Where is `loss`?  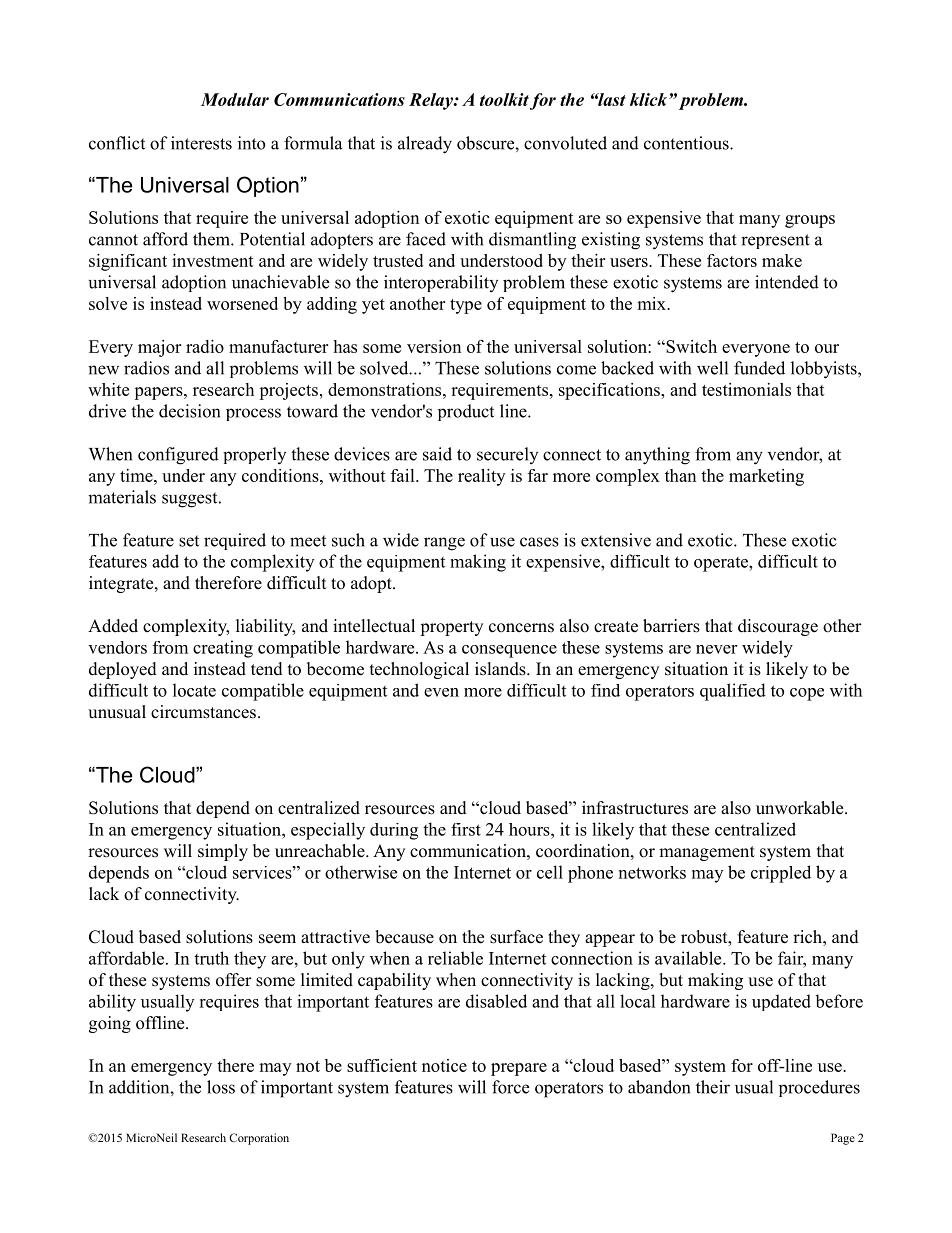 loss is located at coordinates (221, 1087).
